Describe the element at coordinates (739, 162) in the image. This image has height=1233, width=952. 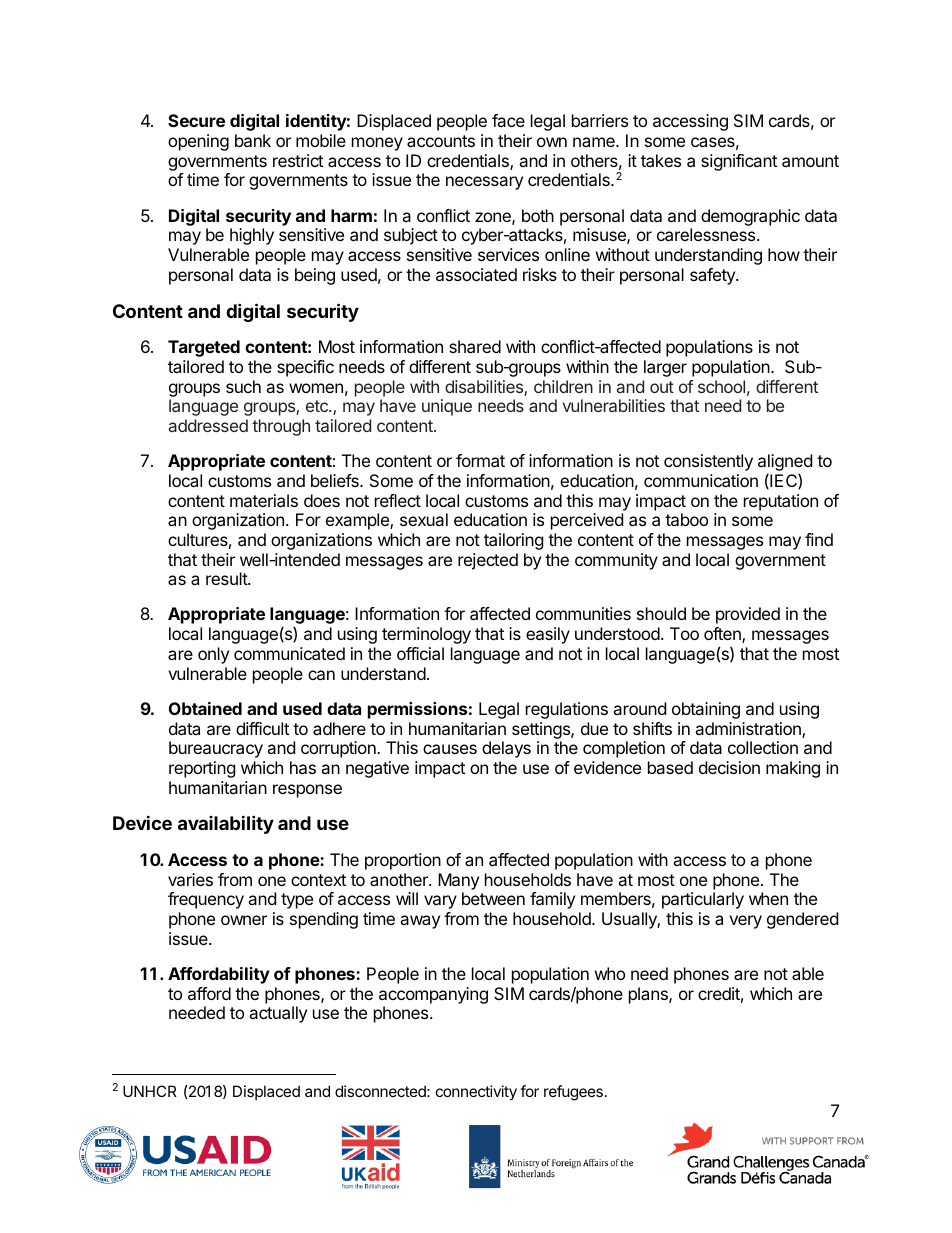
I see `significant` at that location.
